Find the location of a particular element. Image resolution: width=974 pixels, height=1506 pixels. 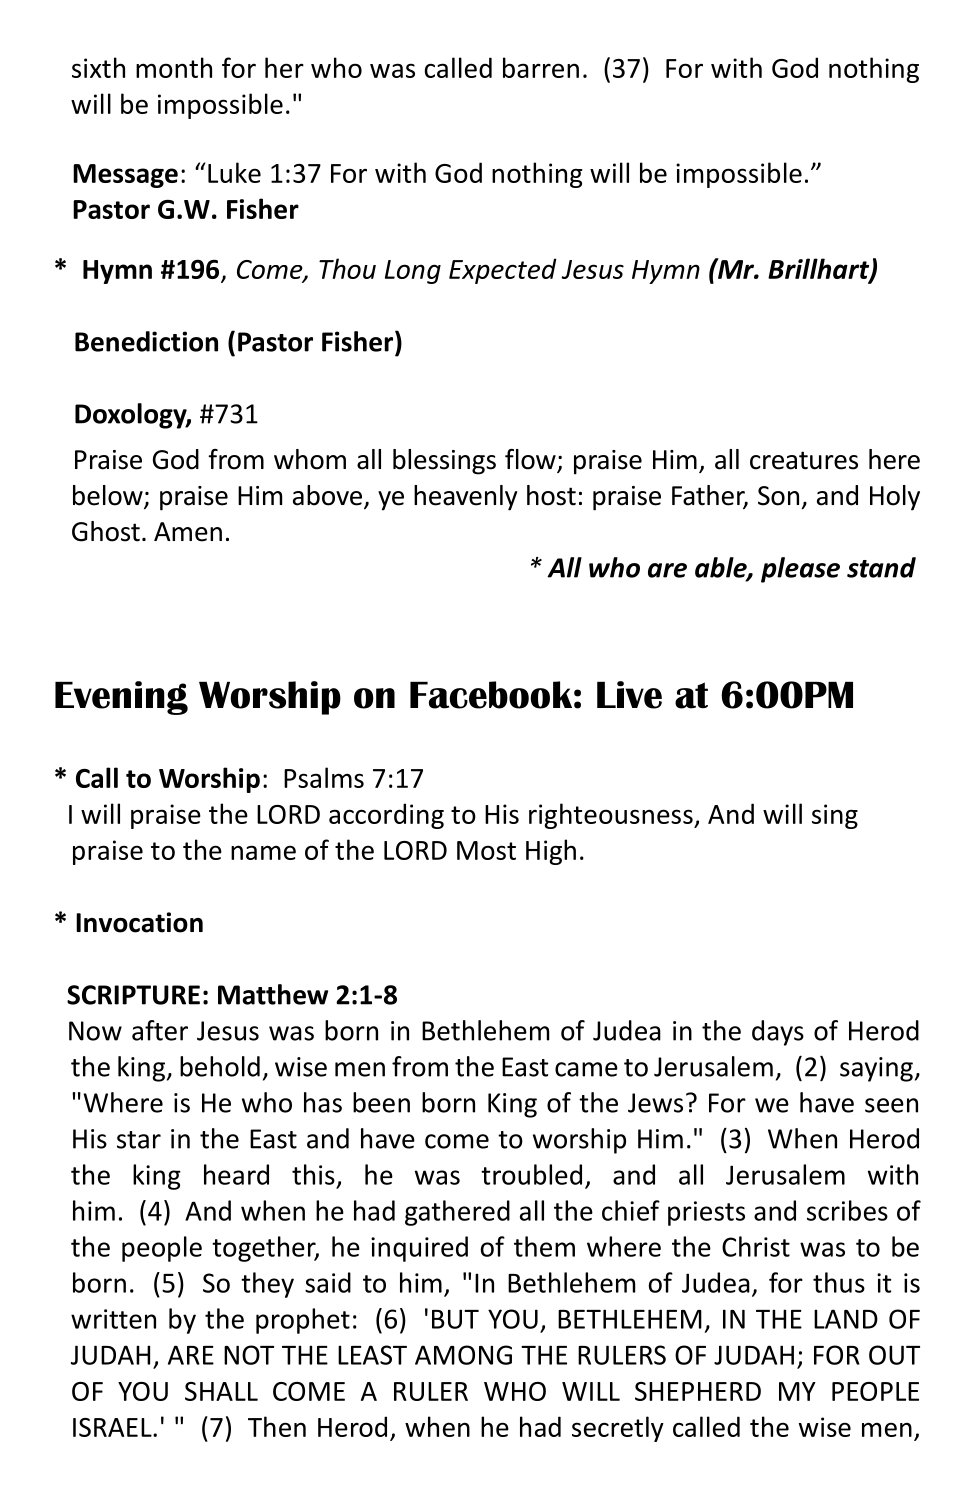

Expected is located at coordinates (503, 271).
